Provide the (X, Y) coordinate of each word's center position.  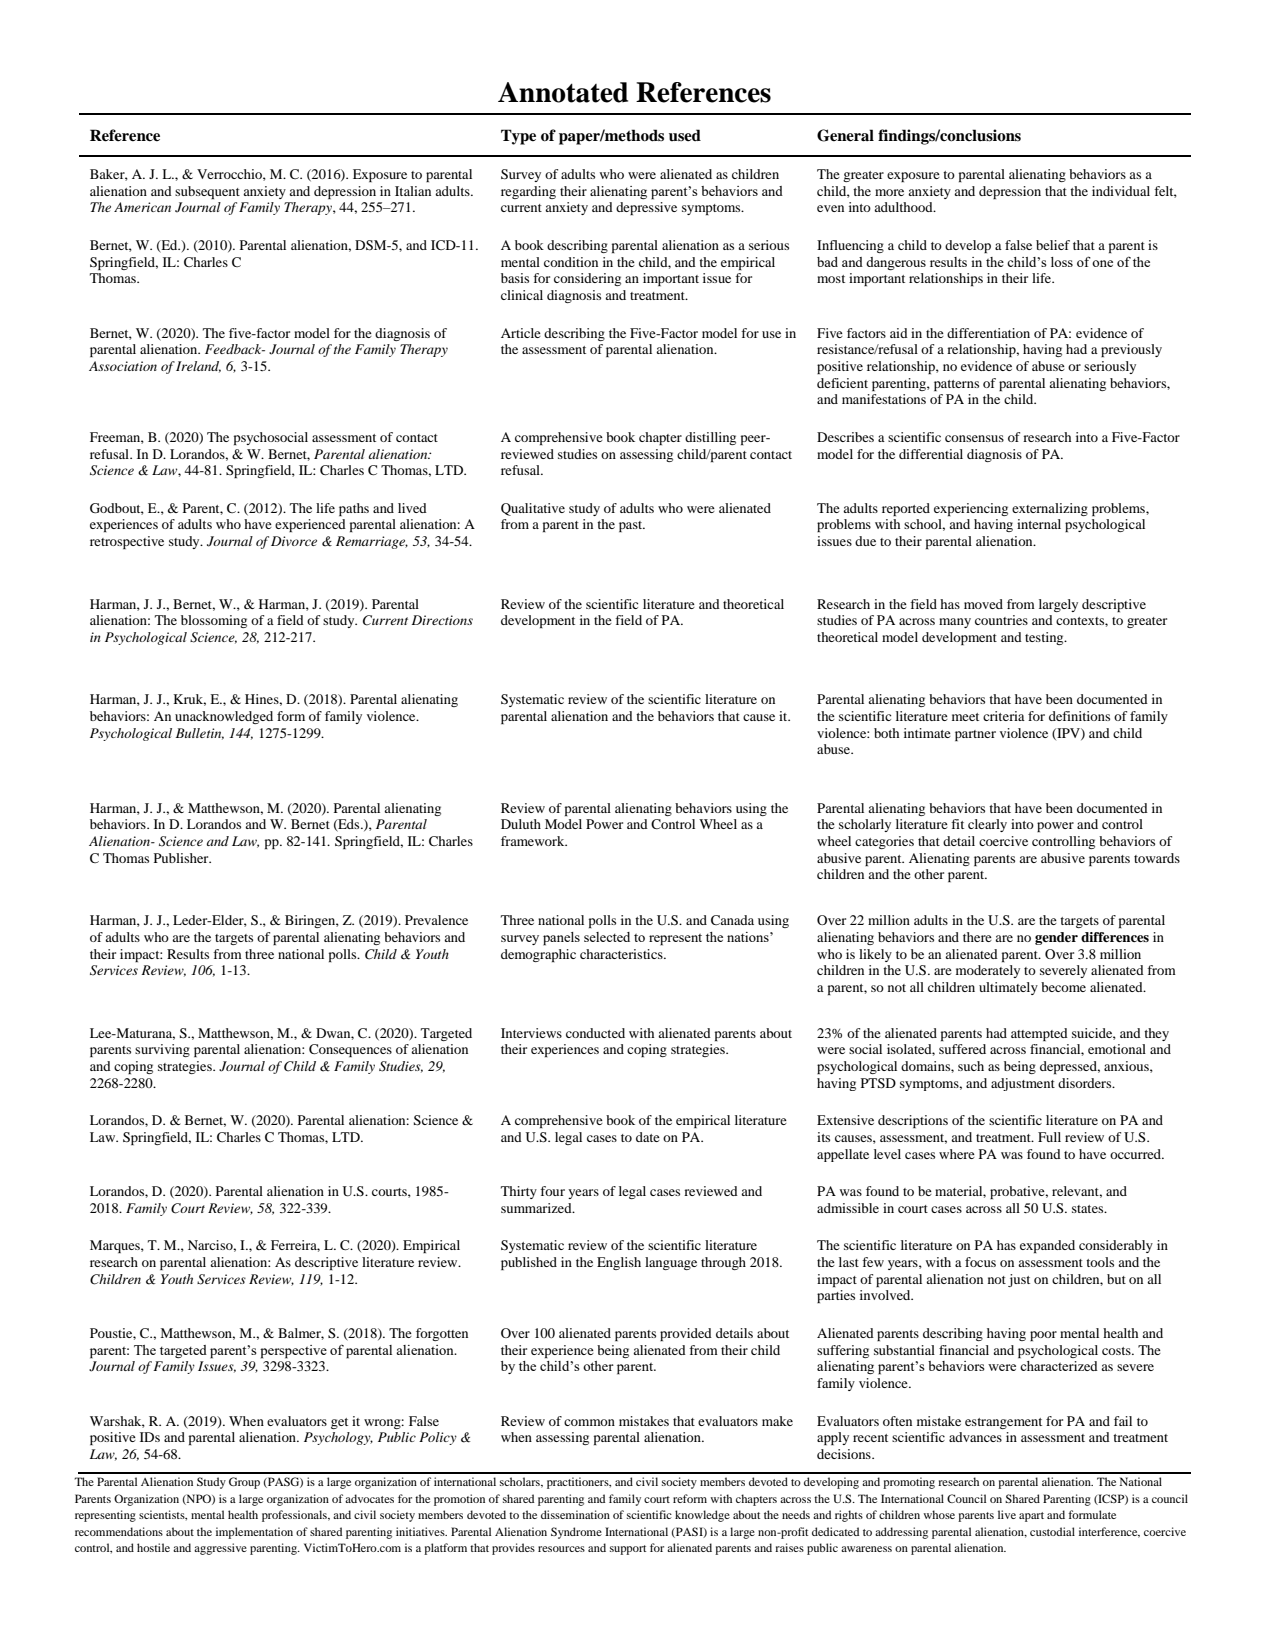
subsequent (207, 192)
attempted (1039, 1034)
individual (1121, 191)
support (628, 1550)
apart (1031, 1517)
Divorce (294, 541)
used (685, 135)
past (632, 526)
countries (1001, 620)
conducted (595, 1033)
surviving (162, 1050)
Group (244, 1483)
